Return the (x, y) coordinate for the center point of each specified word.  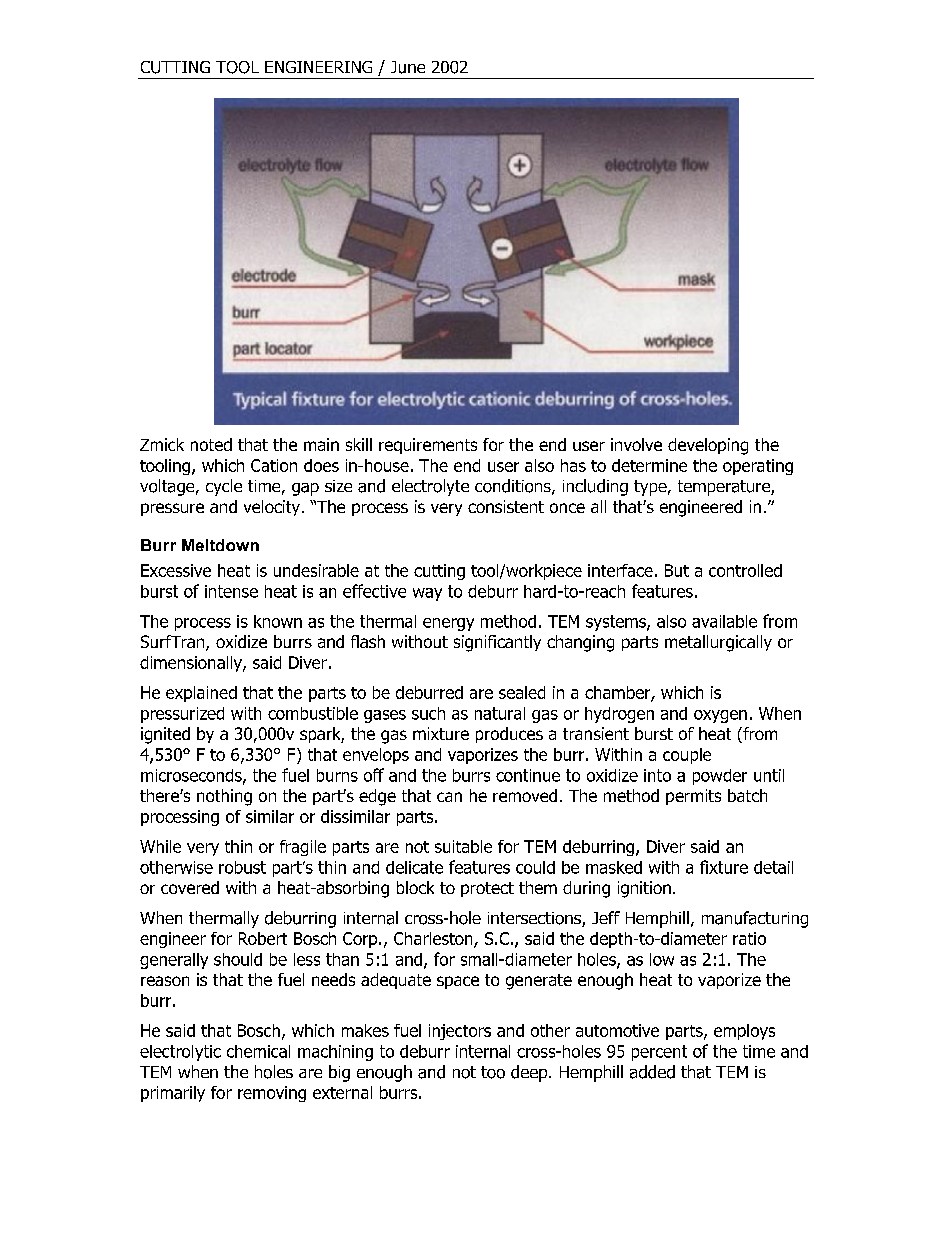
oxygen (720, 716)
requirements (428, 446)
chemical (258, 1051)
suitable (463, 846)
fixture (724, 867)
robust (242, 867)
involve (636, 444)
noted (211, 444)
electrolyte (430, 487)
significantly (497, 643)
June (408, 67)
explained (201, 694)
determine (649, 465)
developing (708, 446)
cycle (224, 487)
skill (359, 444)
